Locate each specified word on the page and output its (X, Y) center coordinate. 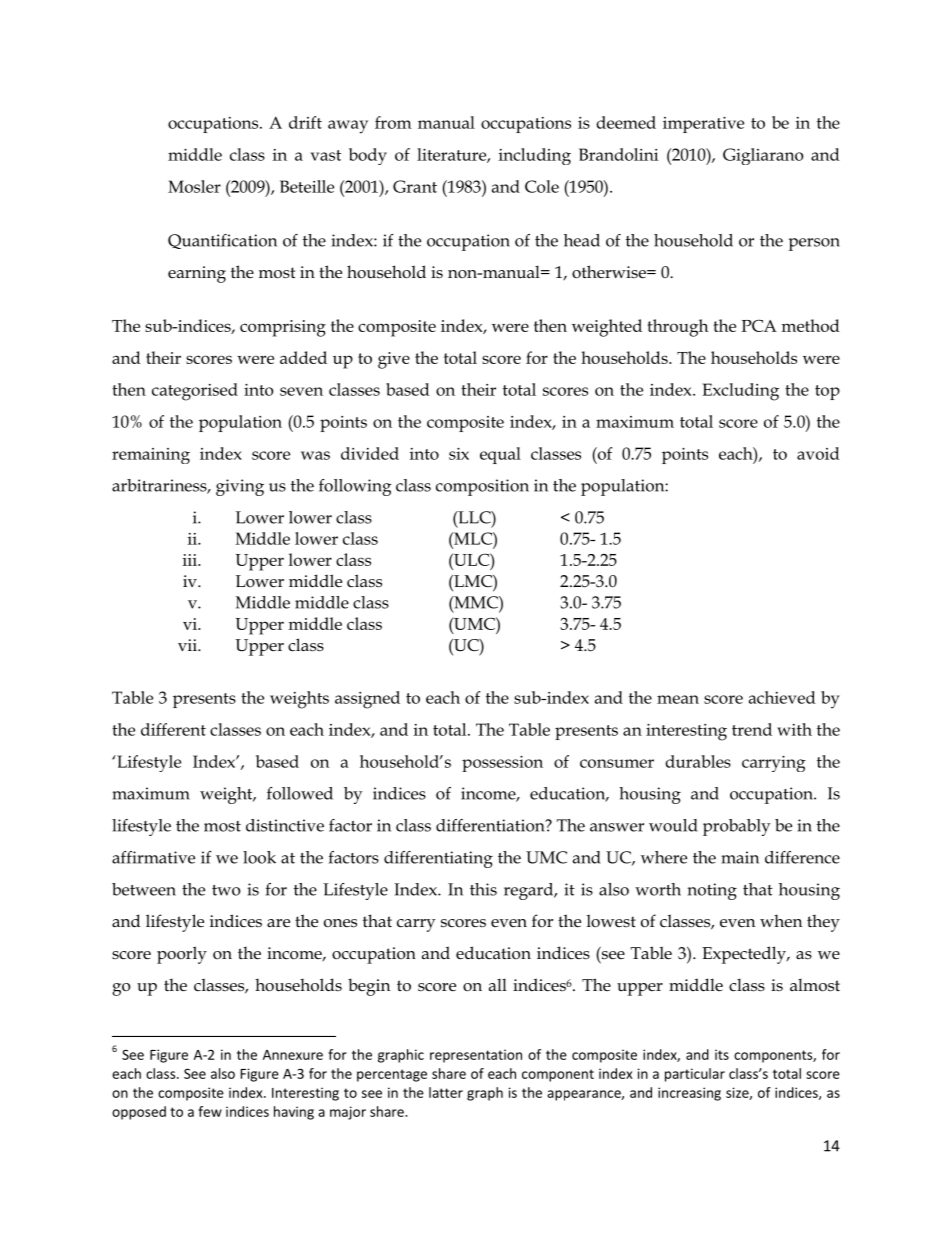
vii (188, 645)
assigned (367, 700)
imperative (703, 125)
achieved (782, 697)
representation (476, 1056)
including (535, 156)
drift (305, 122)
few (210, 1111)
